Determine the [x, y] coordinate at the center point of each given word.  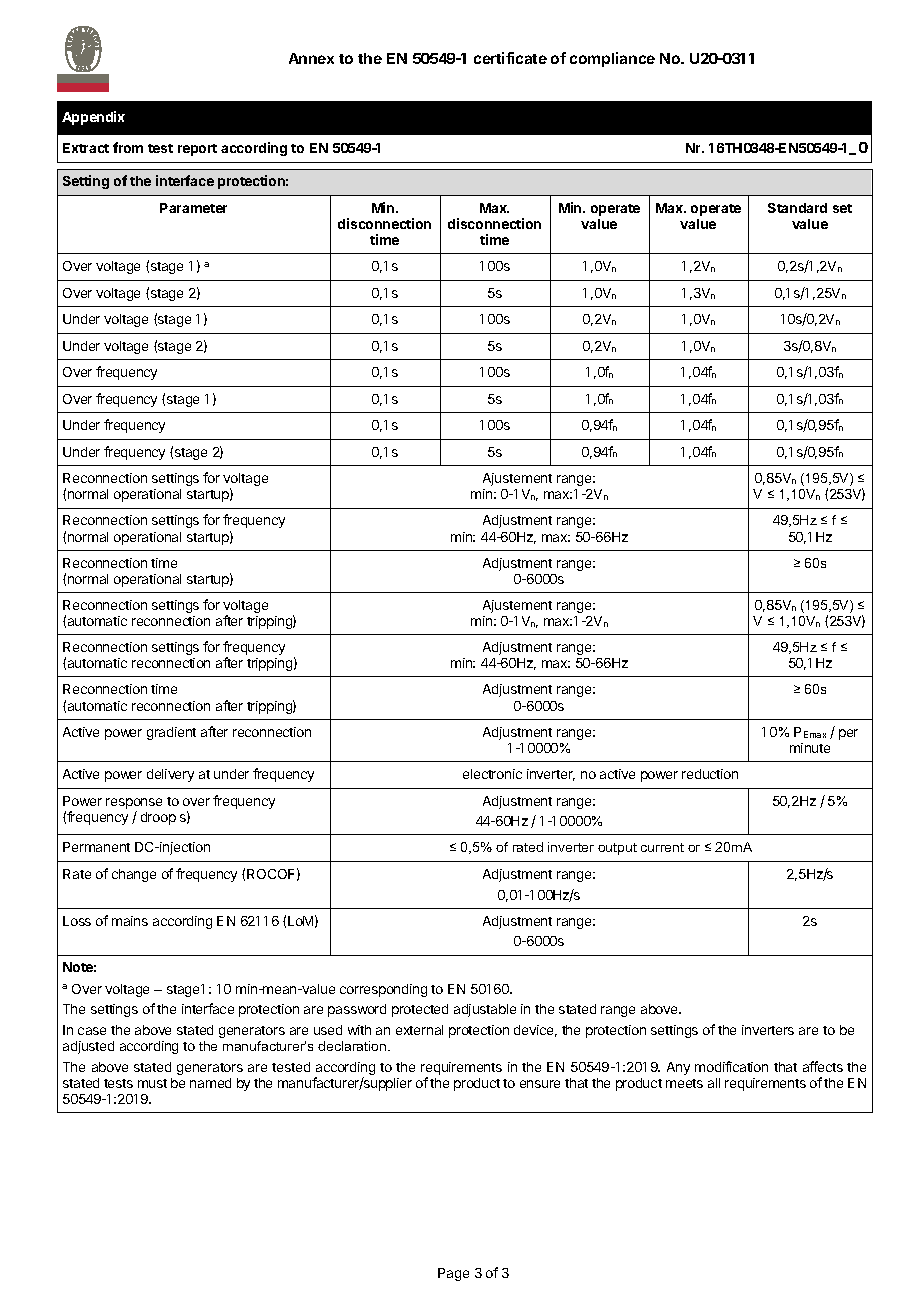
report [197, 150]
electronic [492, 774]
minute [810, 748]
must [152, 1083]
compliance [612, 59]
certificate [510, 58]
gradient [171, 733]
